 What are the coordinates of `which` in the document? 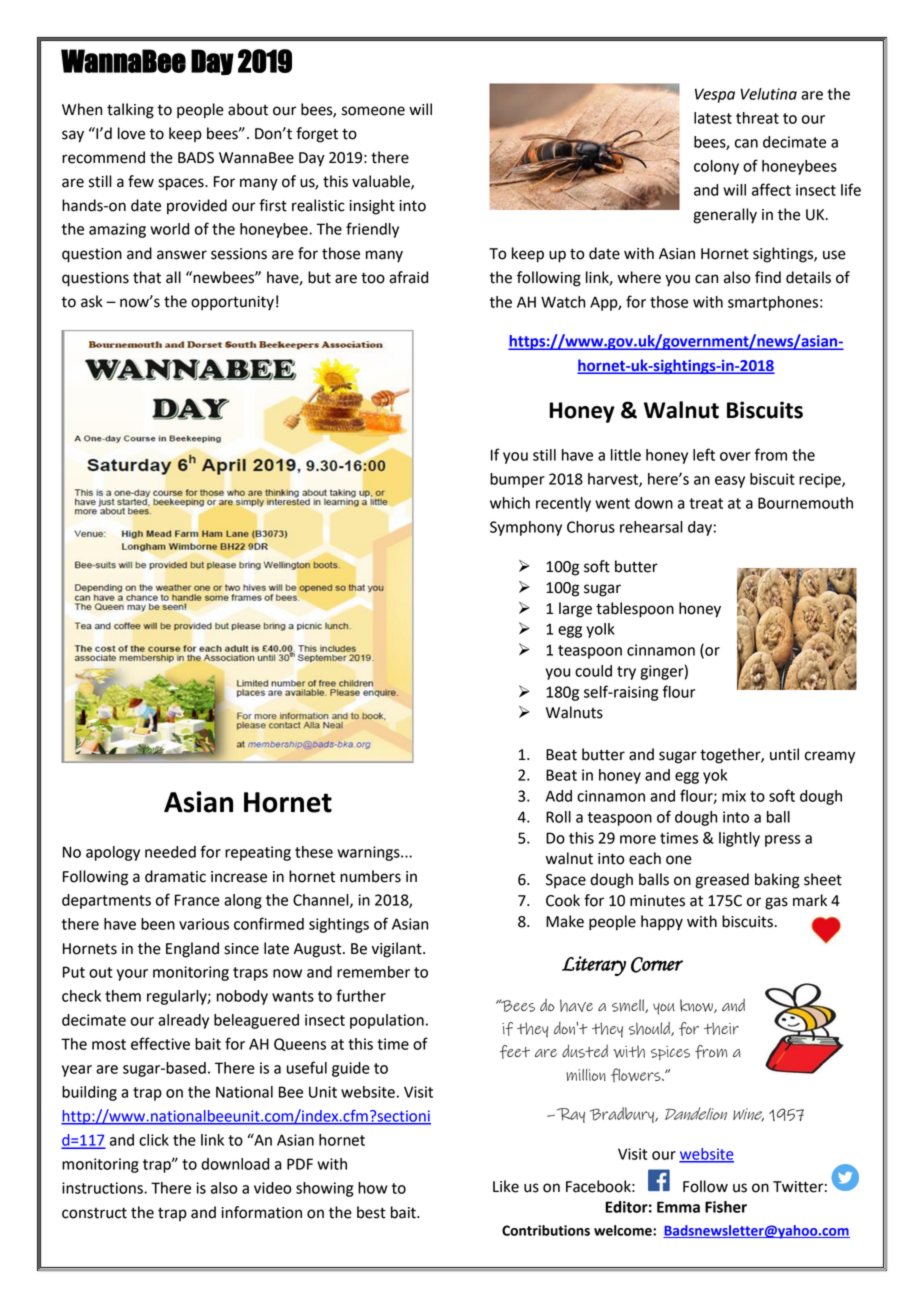 It's located at (510, 503).
